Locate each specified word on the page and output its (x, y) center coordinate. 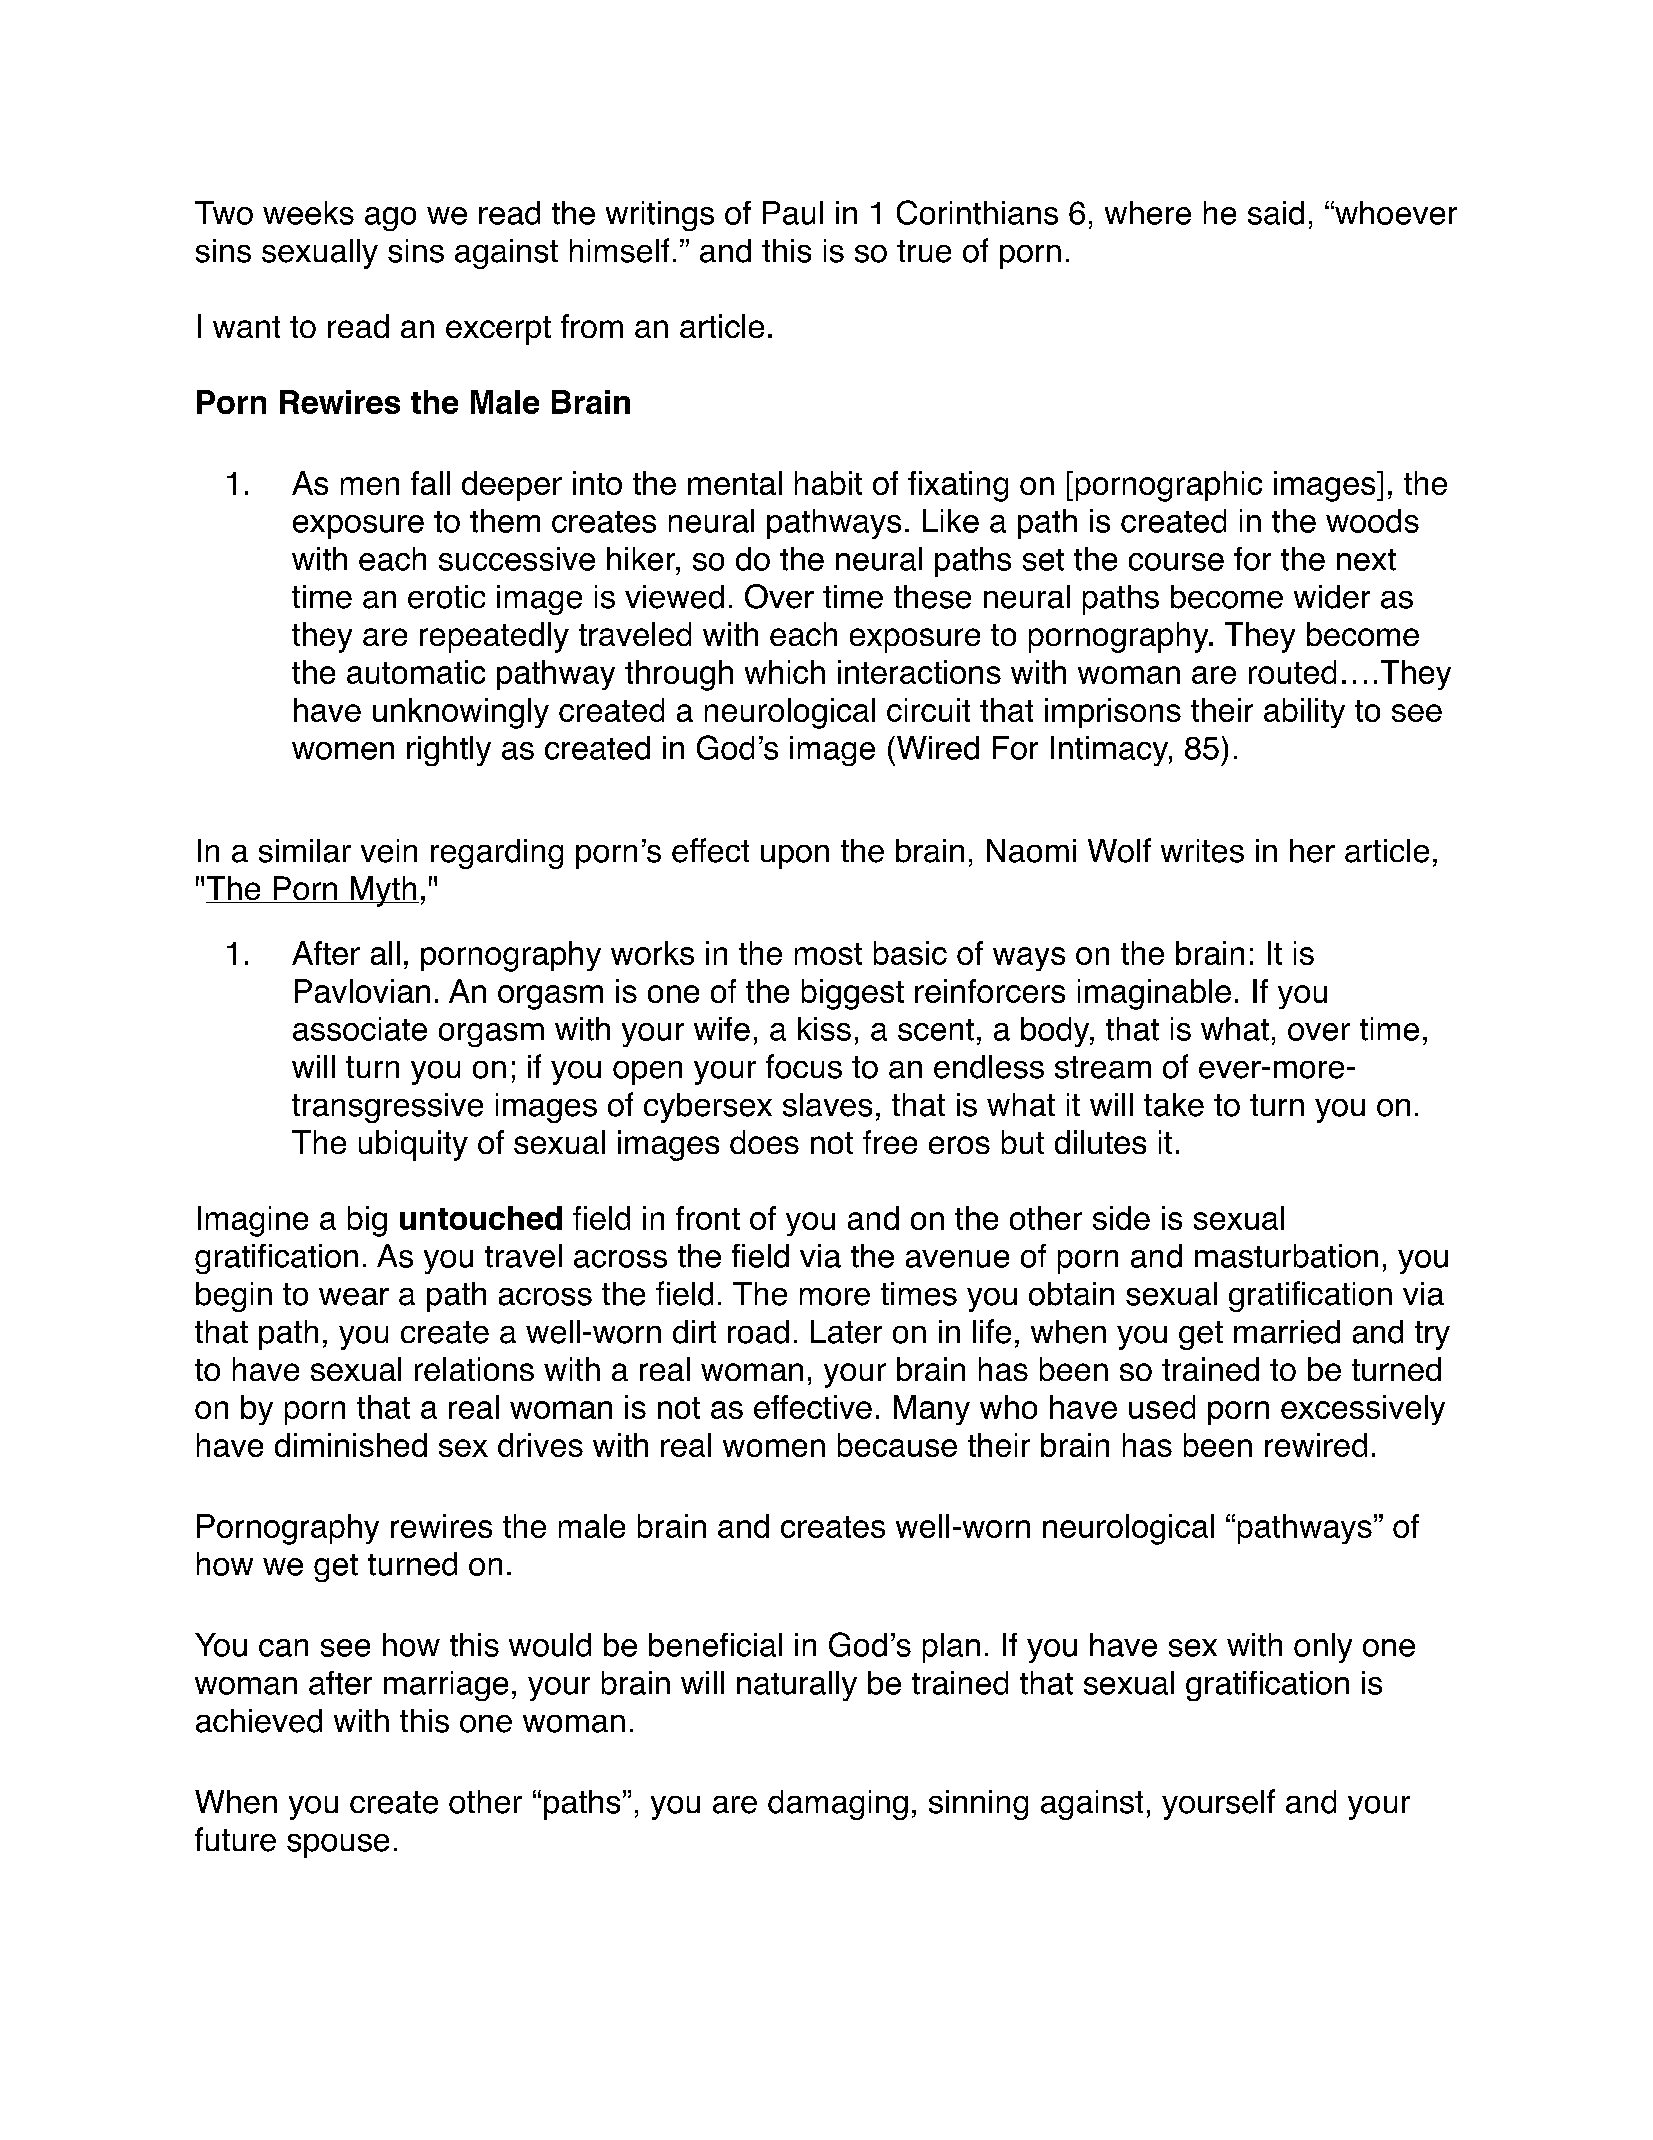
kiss (824, 1029)
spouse (338, 1846)
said (1276, 213)
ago (390, 219)
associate (360, 1029)
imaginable (1154, 994)
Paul (793, 213)
